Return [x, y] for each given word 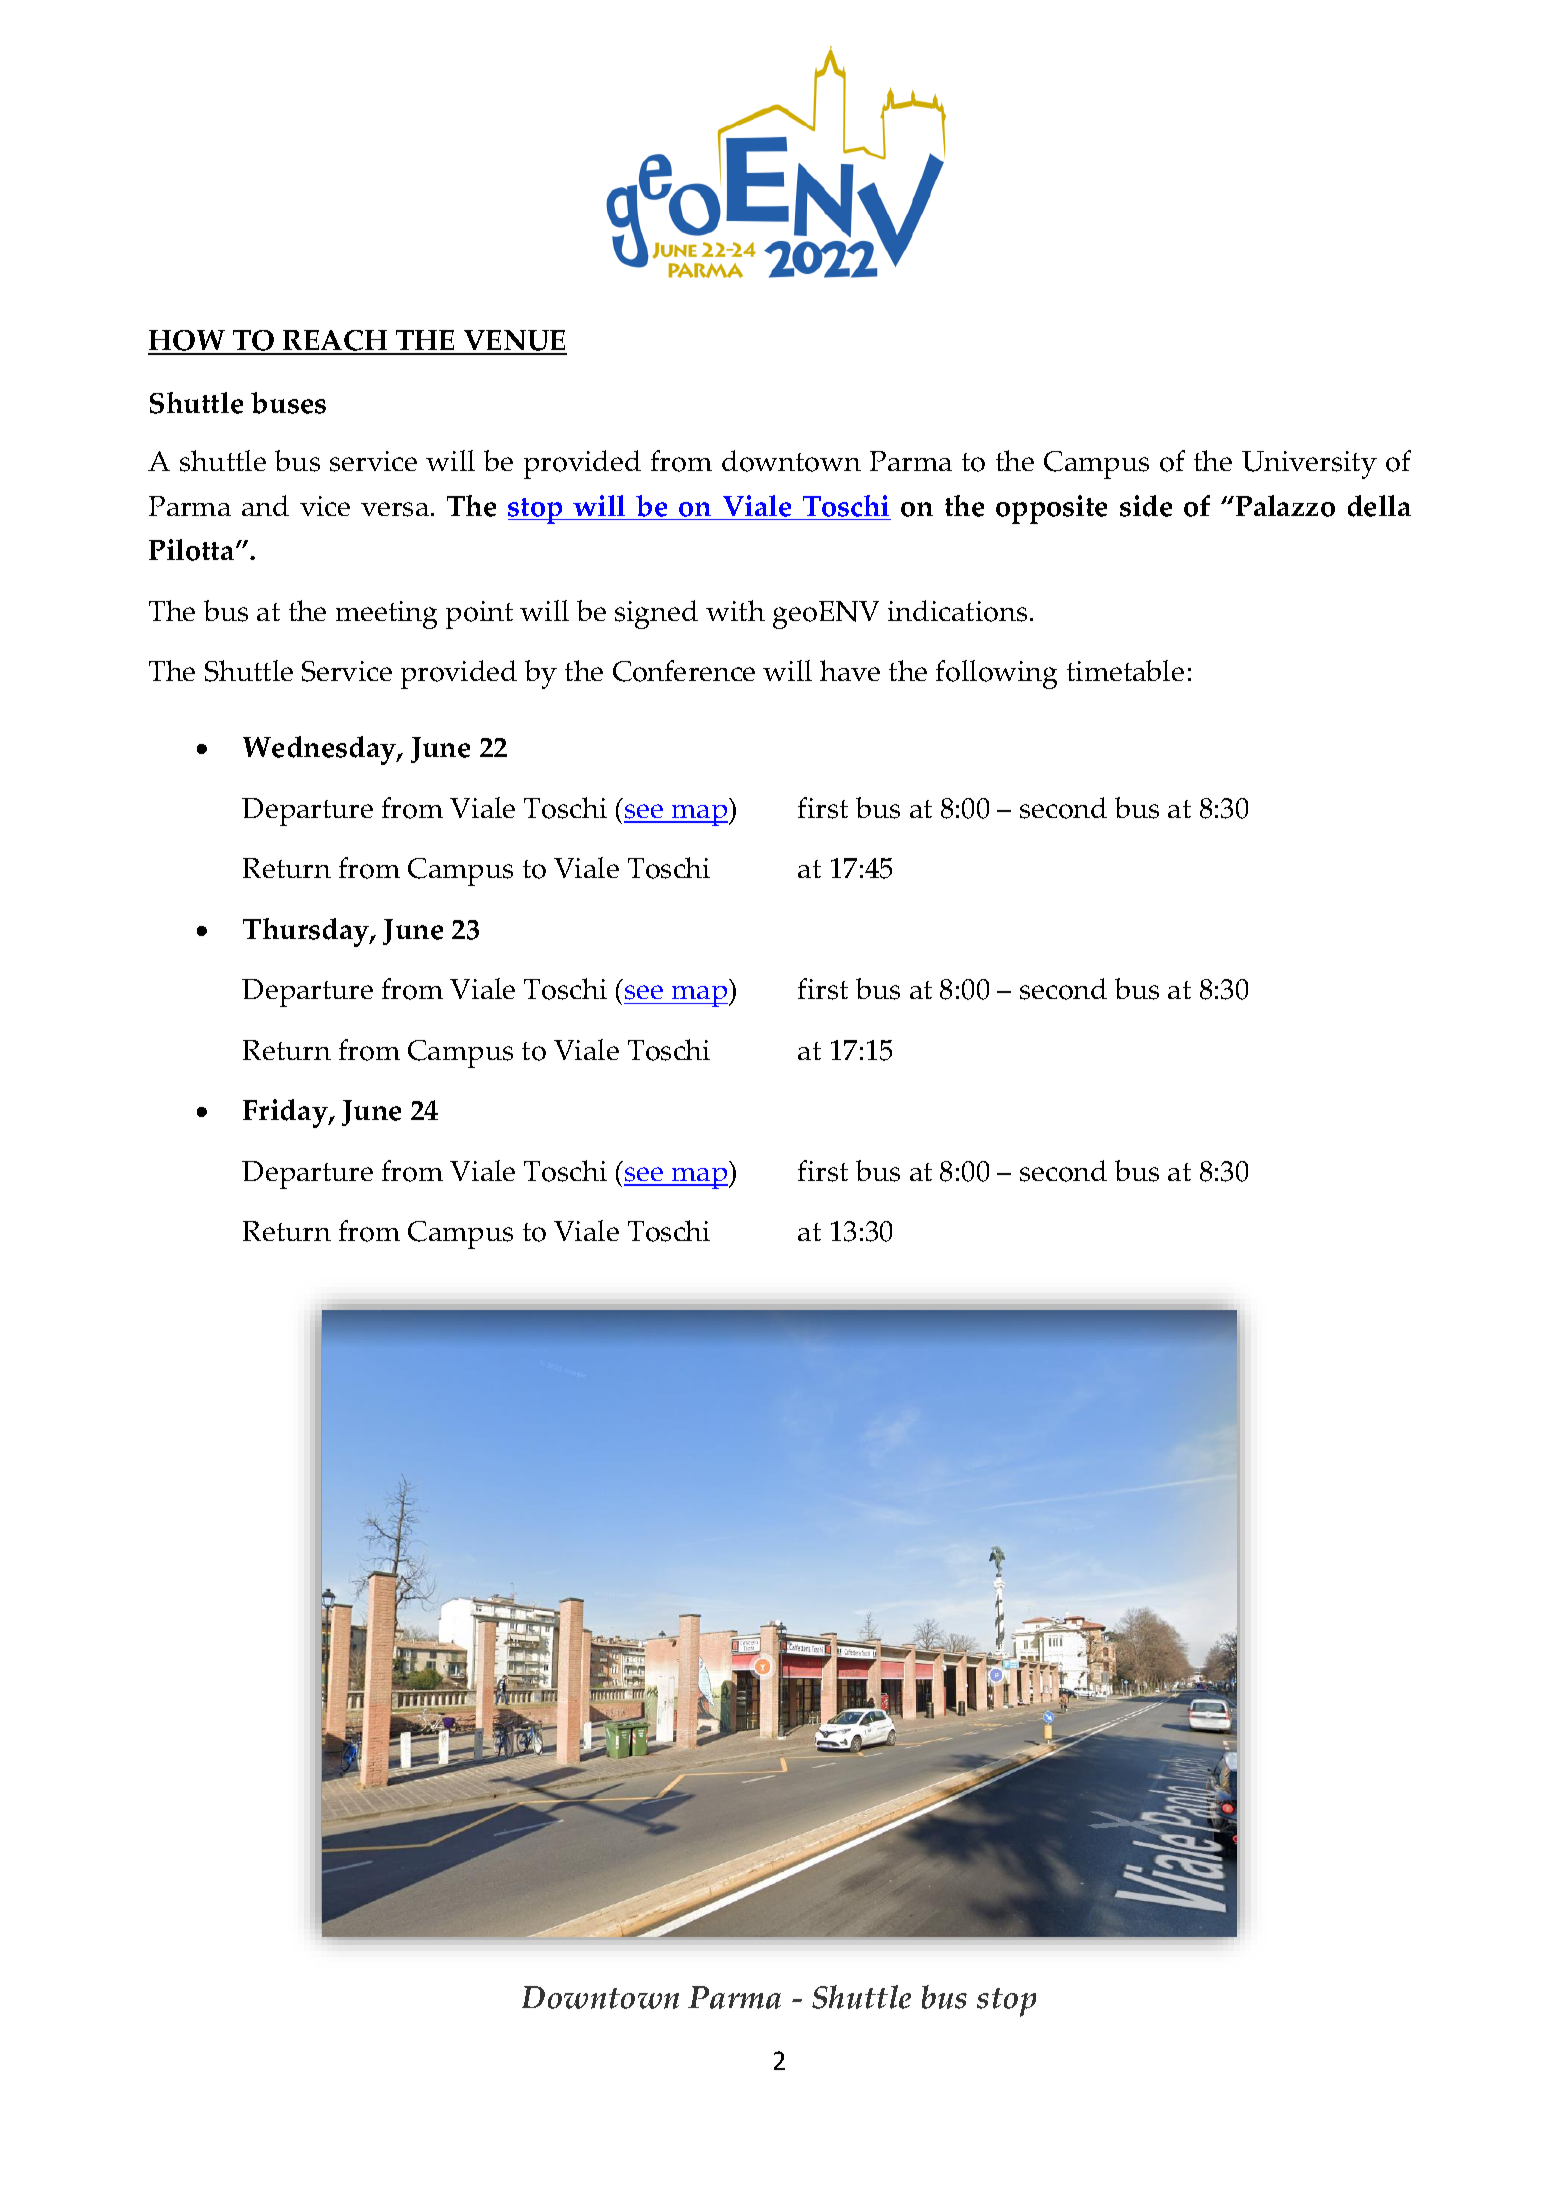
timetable [1125, 670]
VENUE [514, 342]
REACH [335, 342]
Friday [286, 1113]
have [850, 670]
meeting [386, 615]
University [1309, 465]
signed [656, 614]
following [996, 674]
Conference [684, 671]
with [735, 610]
